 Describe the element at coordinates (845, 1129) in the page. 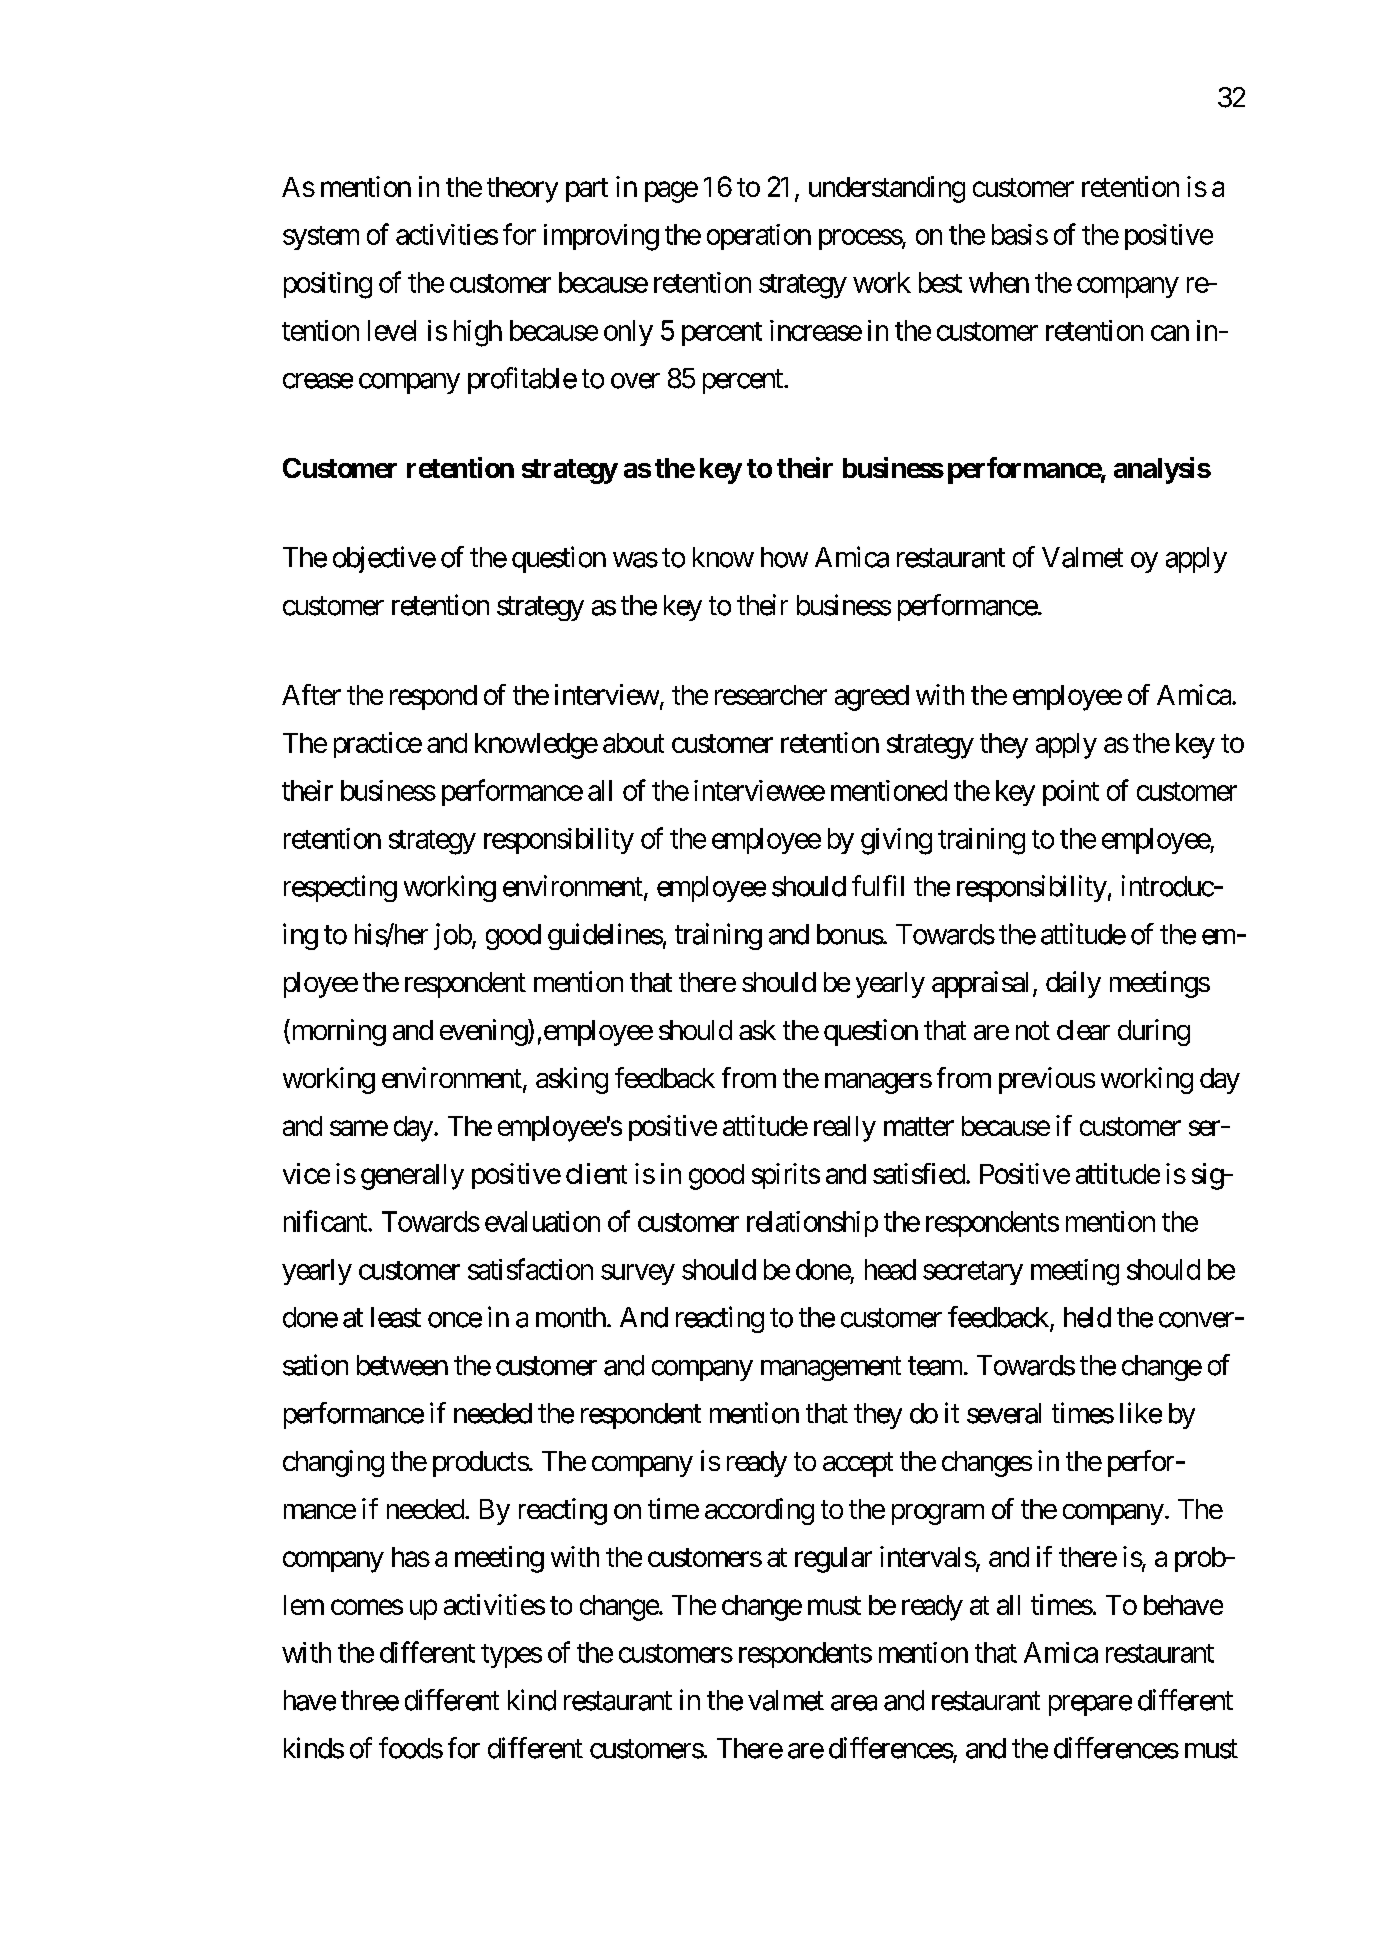

I see `really` at that location.
